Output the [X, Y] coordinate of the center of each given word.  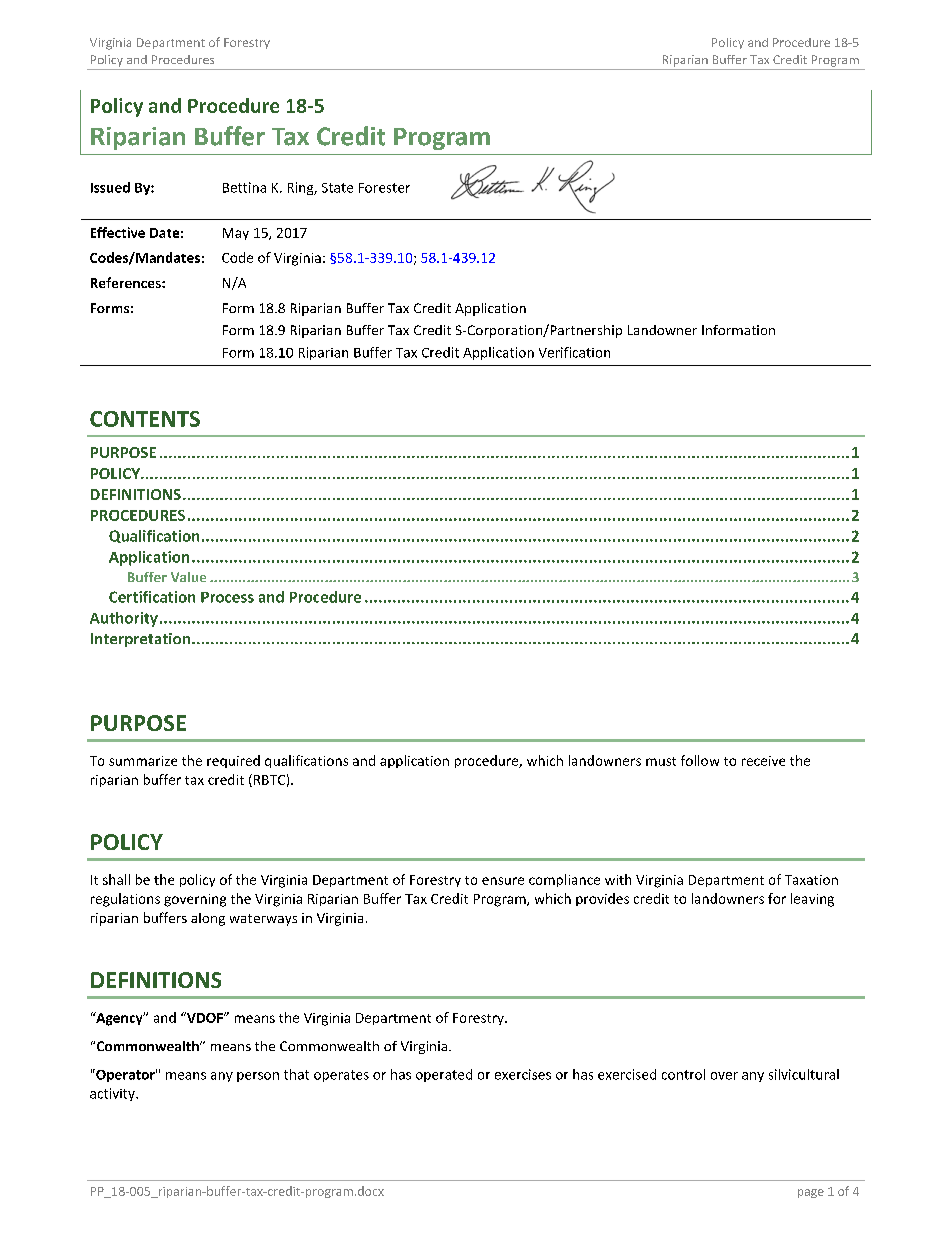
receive [763, 761]
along [208, 919]
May [236, 234]
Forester [384, 188]
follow [700, 760]
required [233, 761]
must [661, 761]
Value [188, 577]
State [337, 188]
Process [227, 597]
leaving [812, 900]
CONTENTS [145, 419]
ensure [503, 881]
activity [113, 1094]
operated [444, 1075]
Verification [574, 352]
